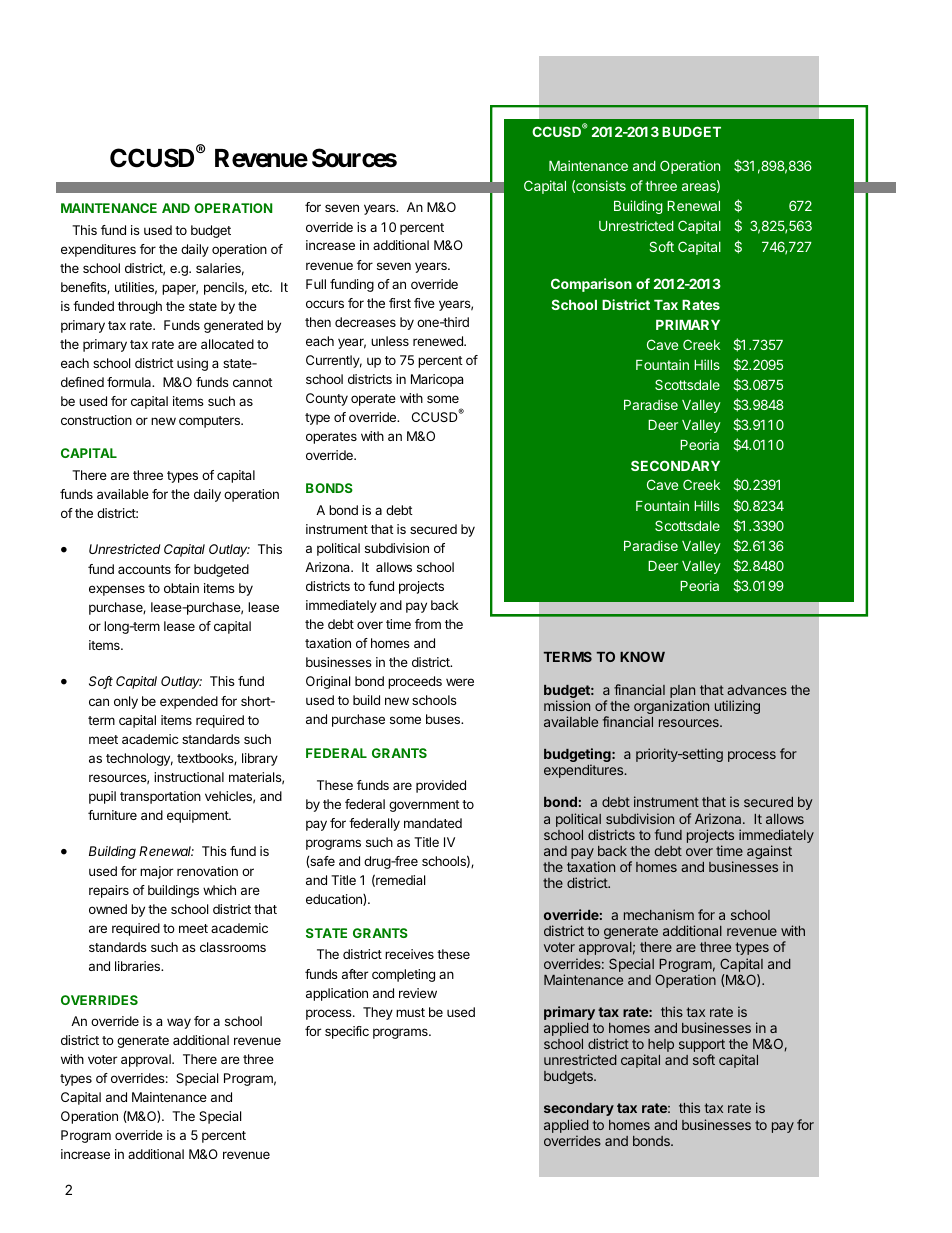  Describe the element at coordinates (210, 422) in the screenshot. I see `computers` at that location.
